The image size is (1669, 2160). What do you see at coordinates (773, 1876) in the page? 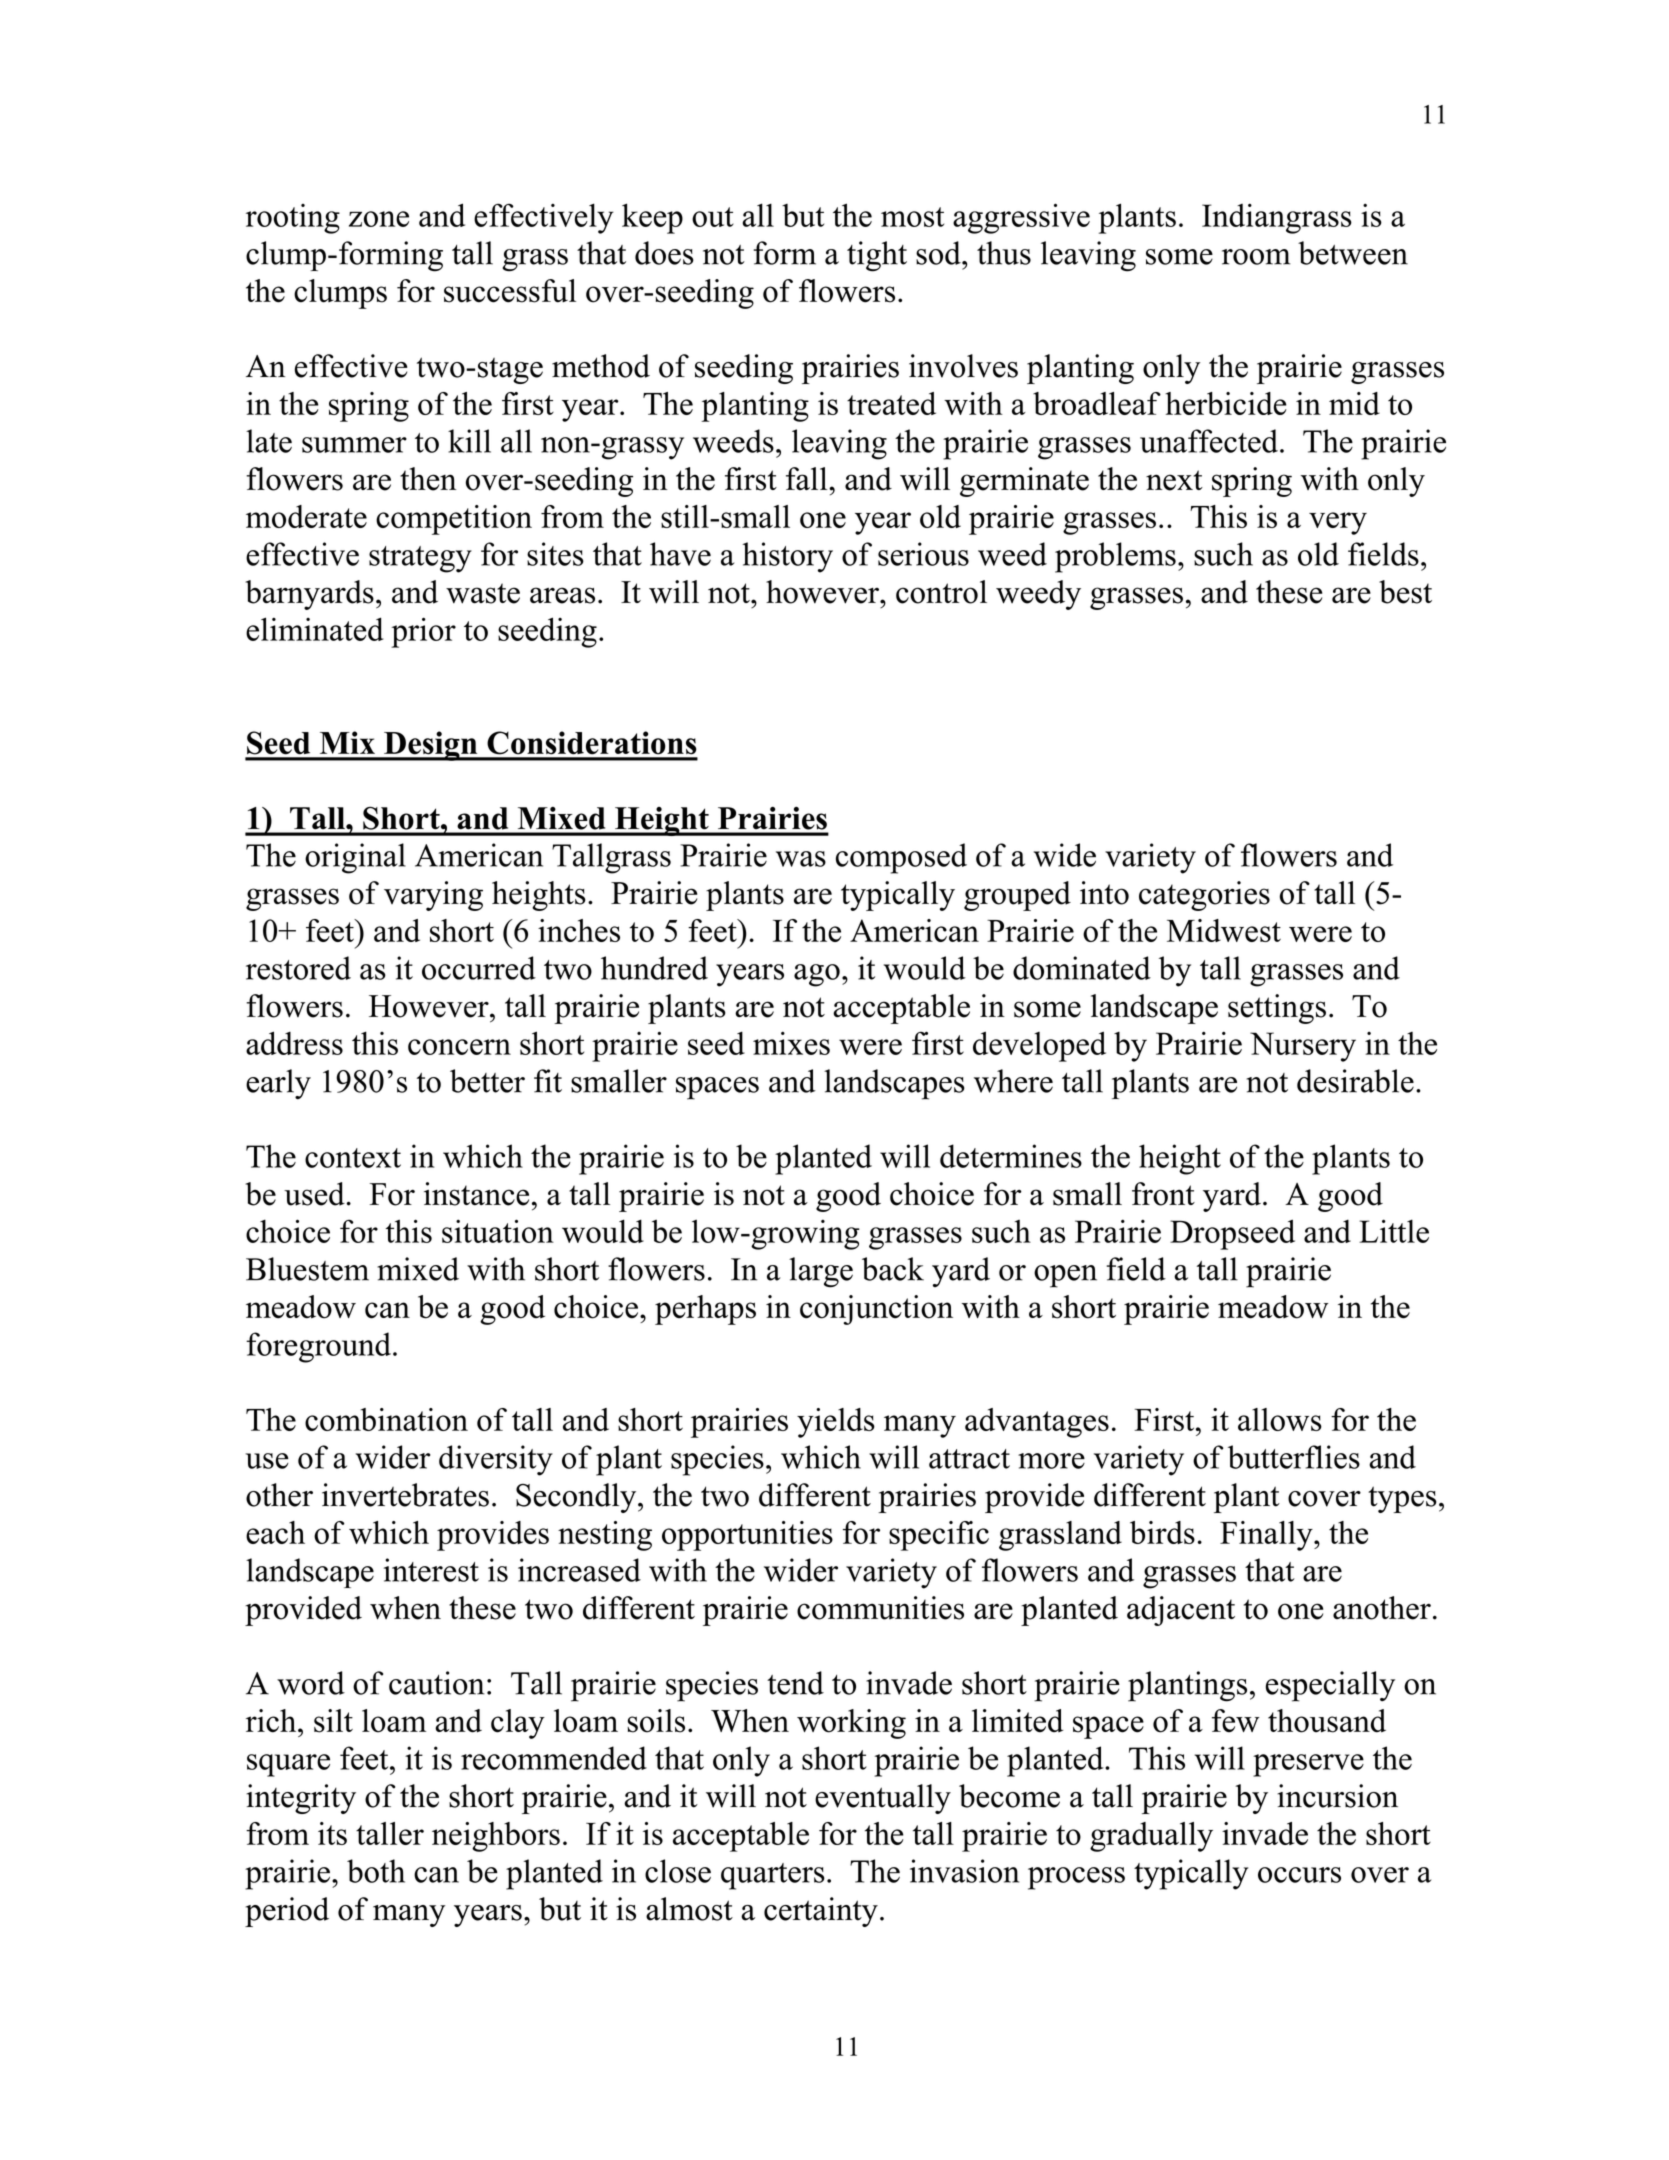
I see `quarters` at bounding box center [773, 1876].
